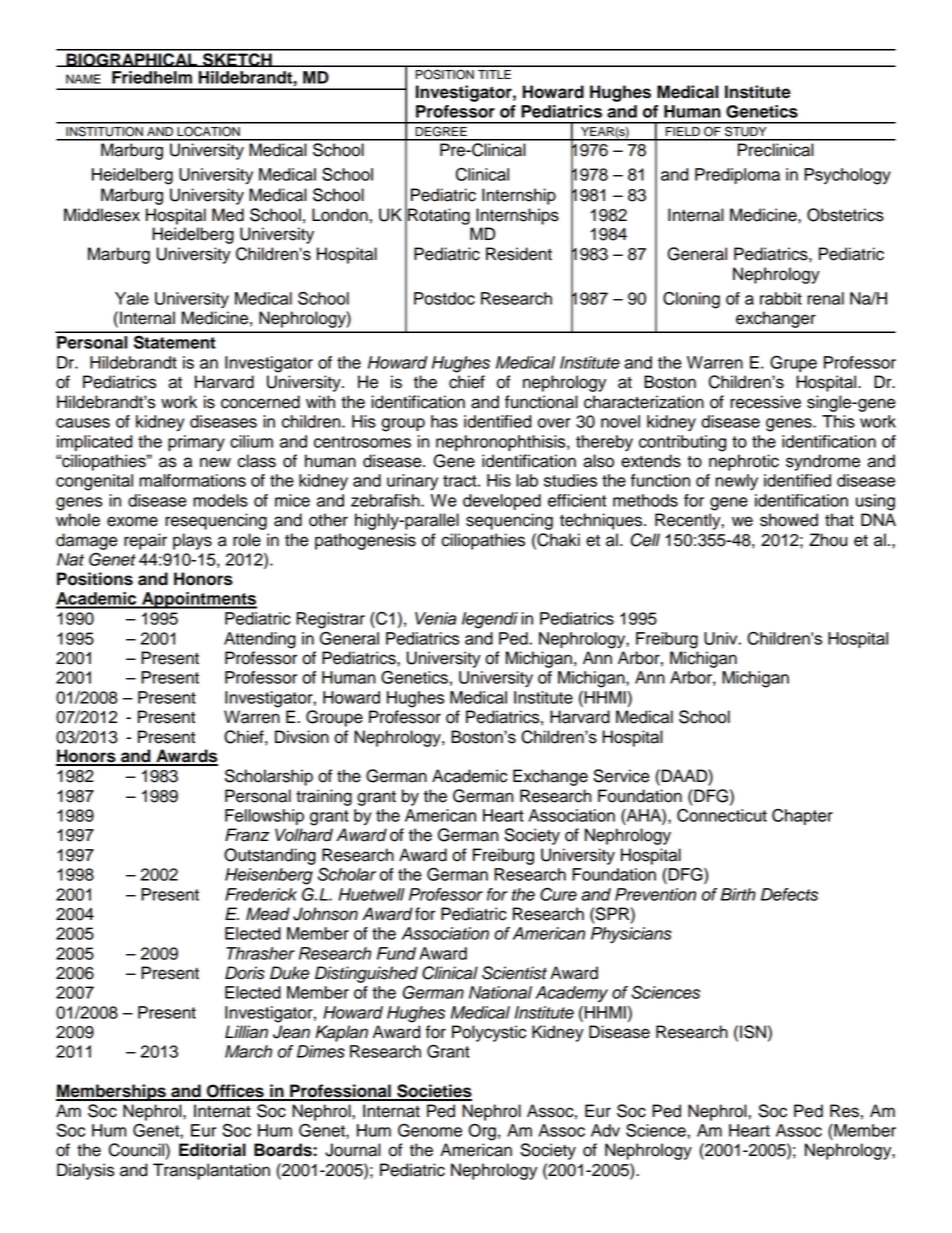 Image resolution: width=952 pixels, height=1233 pixels. Describe the element at coordinates (847, 176) in the screenshot. I see `Psychology` at that location.
